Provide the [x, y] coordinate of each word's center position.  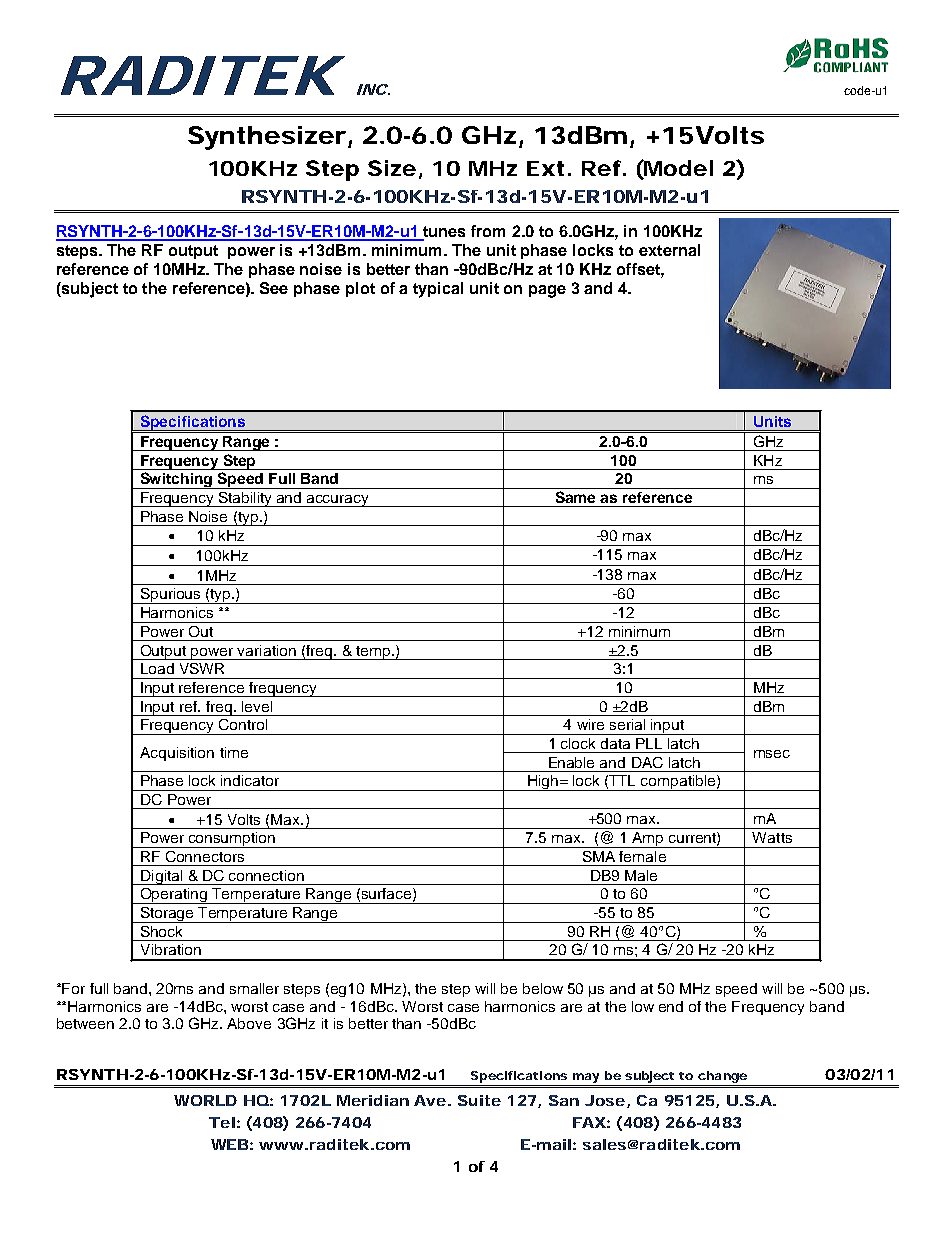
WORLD [205, 1100]
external [669, 250]
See [274, 288]
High [542, 783]
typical [438, 290]
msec [772, 754]
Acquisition [177, 754]
